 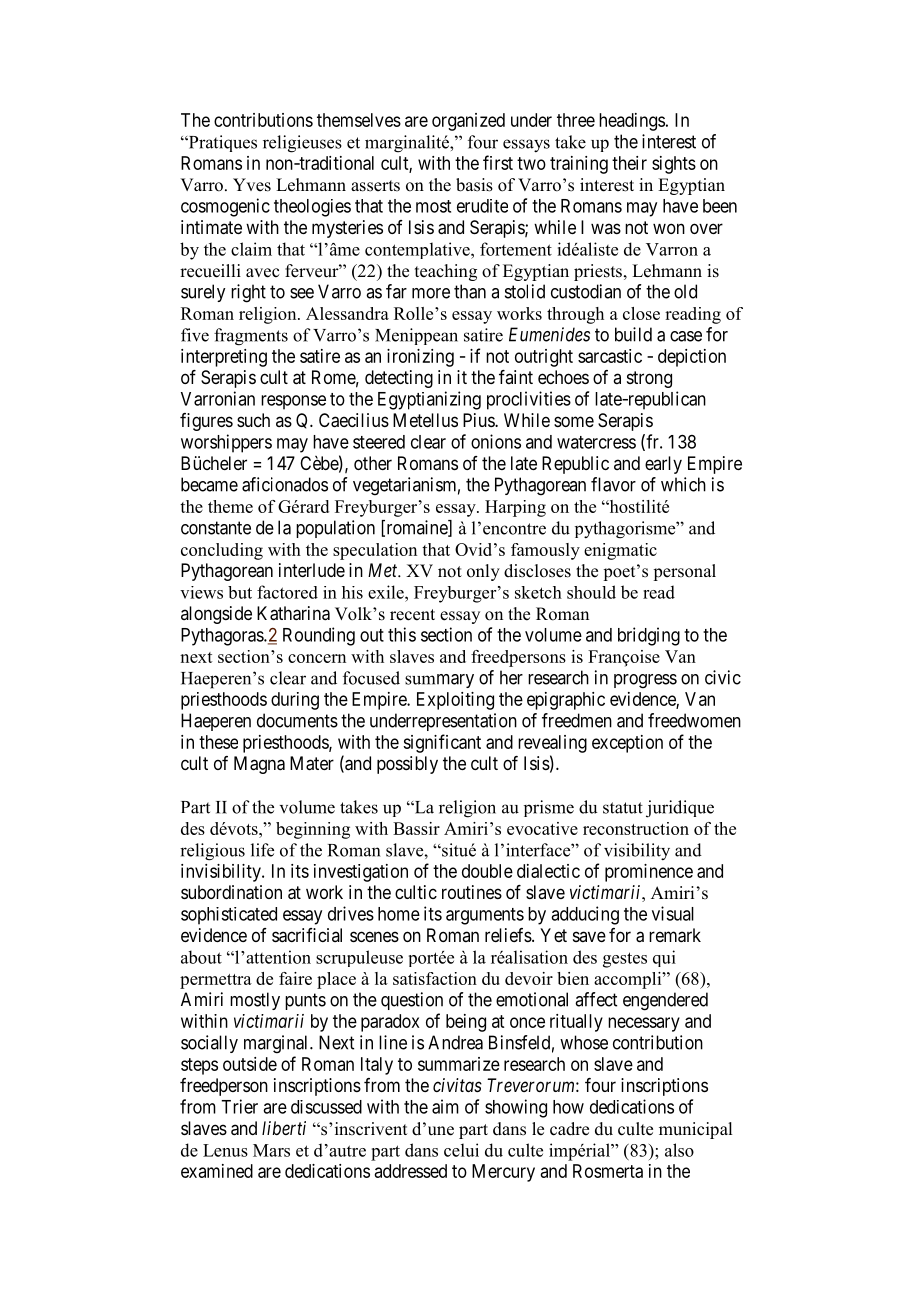 What do you see at coordinates (663, 465) in the document?
I see `early` at bounding box center [663, 465].
